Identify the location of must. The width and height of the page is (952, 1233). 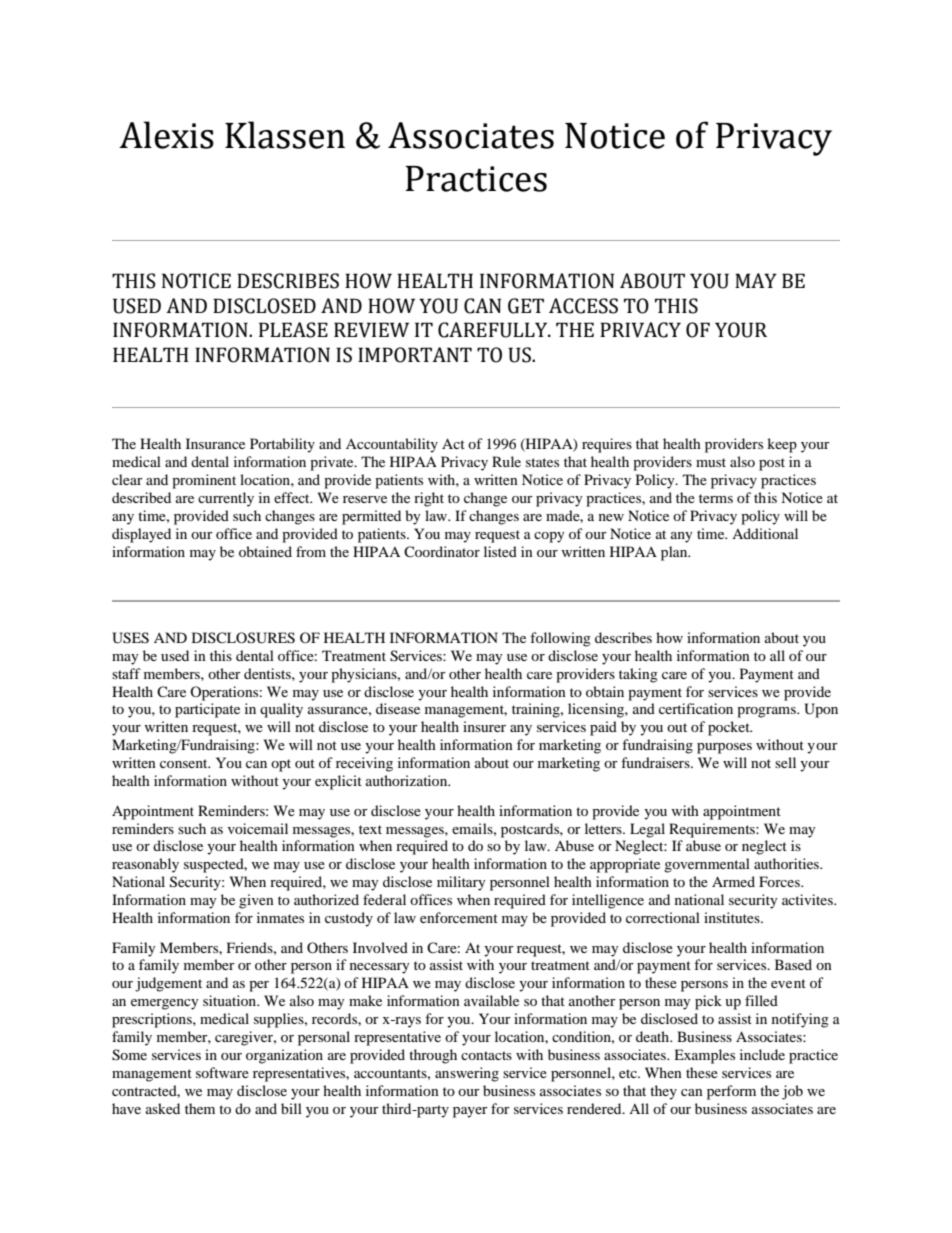
(711, 462).
